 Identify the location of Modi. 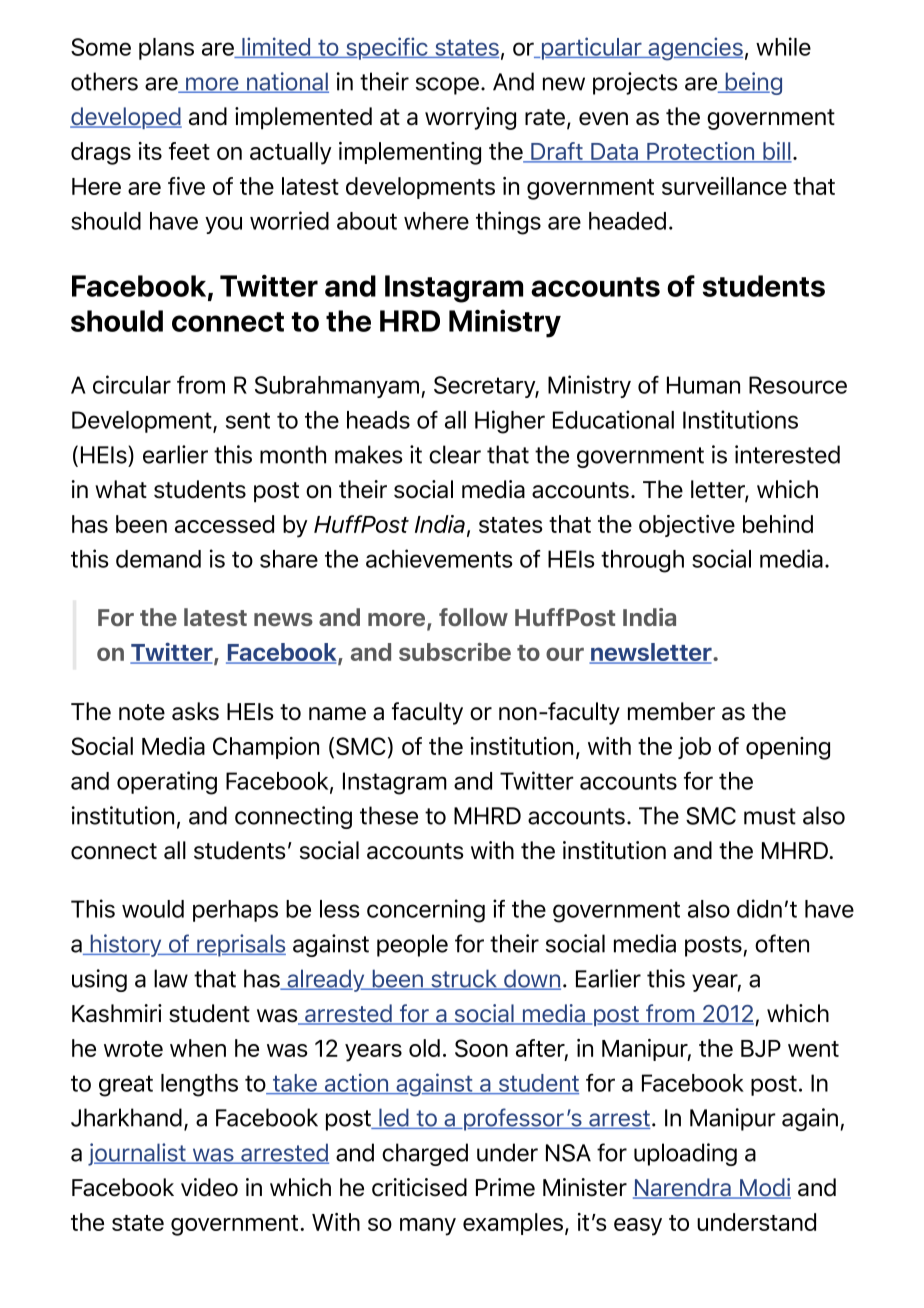
(764, 1188).
